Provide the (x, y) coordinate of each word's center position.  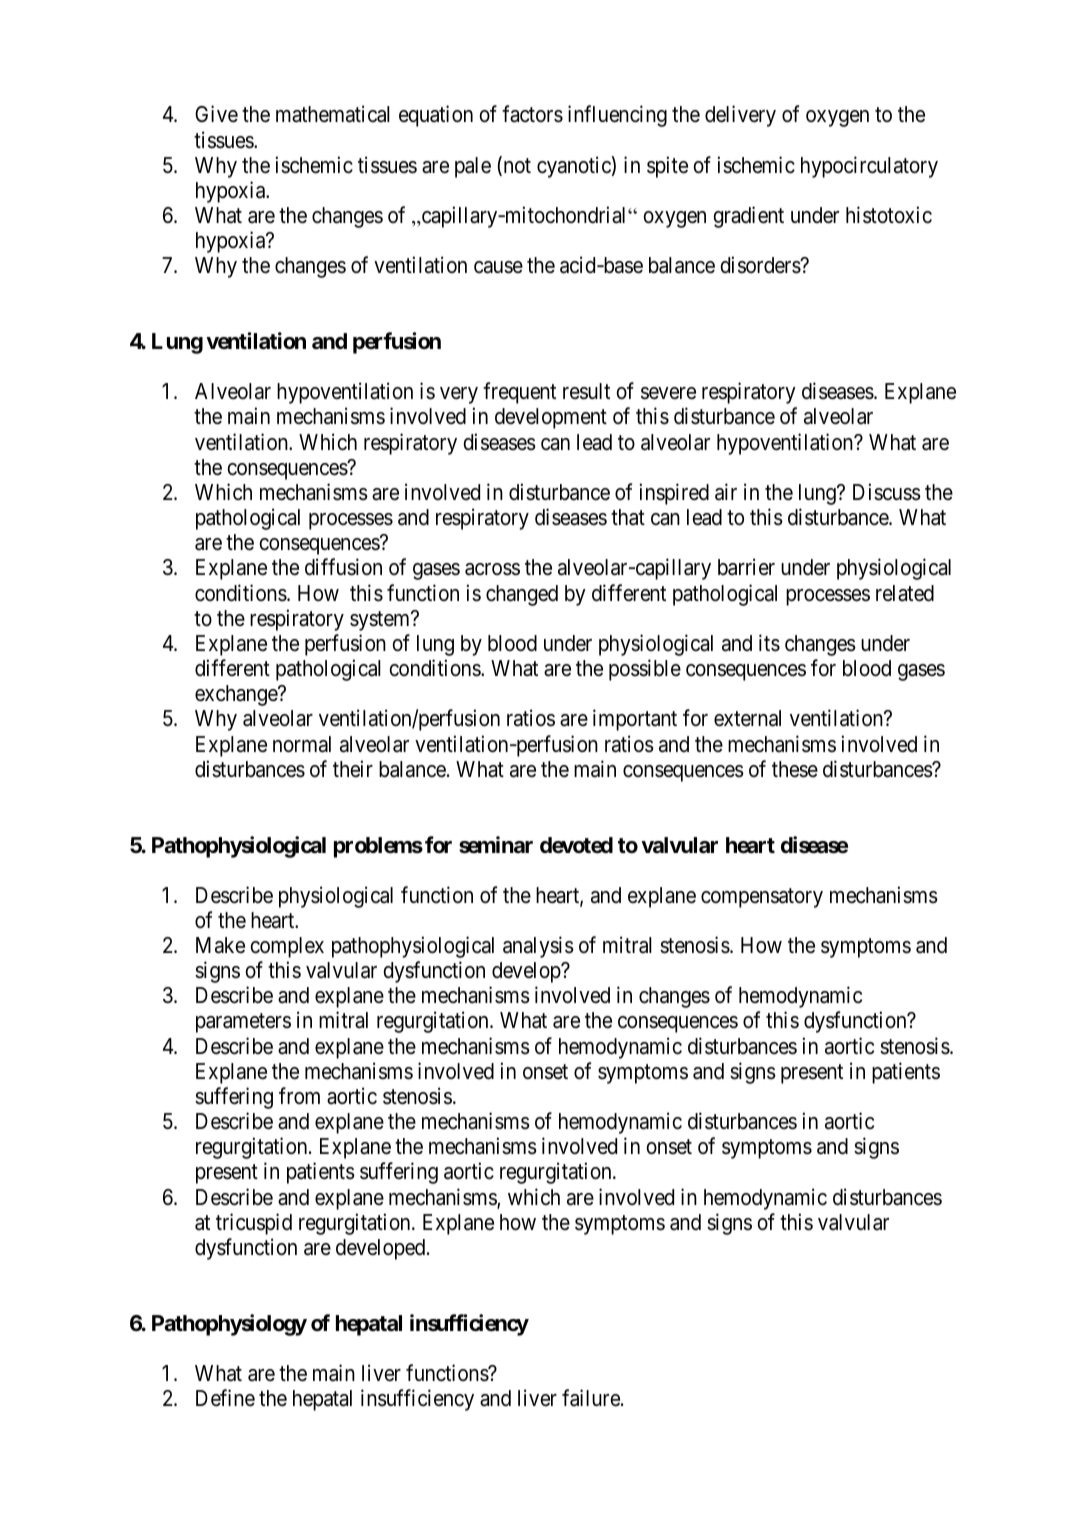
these (795, 769)
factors (532, 114)
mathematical (333, 114)
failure (592, 1398)
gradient (749, 217)
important (635, 720)
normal (302, 744)
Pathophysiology (229, 1325)
